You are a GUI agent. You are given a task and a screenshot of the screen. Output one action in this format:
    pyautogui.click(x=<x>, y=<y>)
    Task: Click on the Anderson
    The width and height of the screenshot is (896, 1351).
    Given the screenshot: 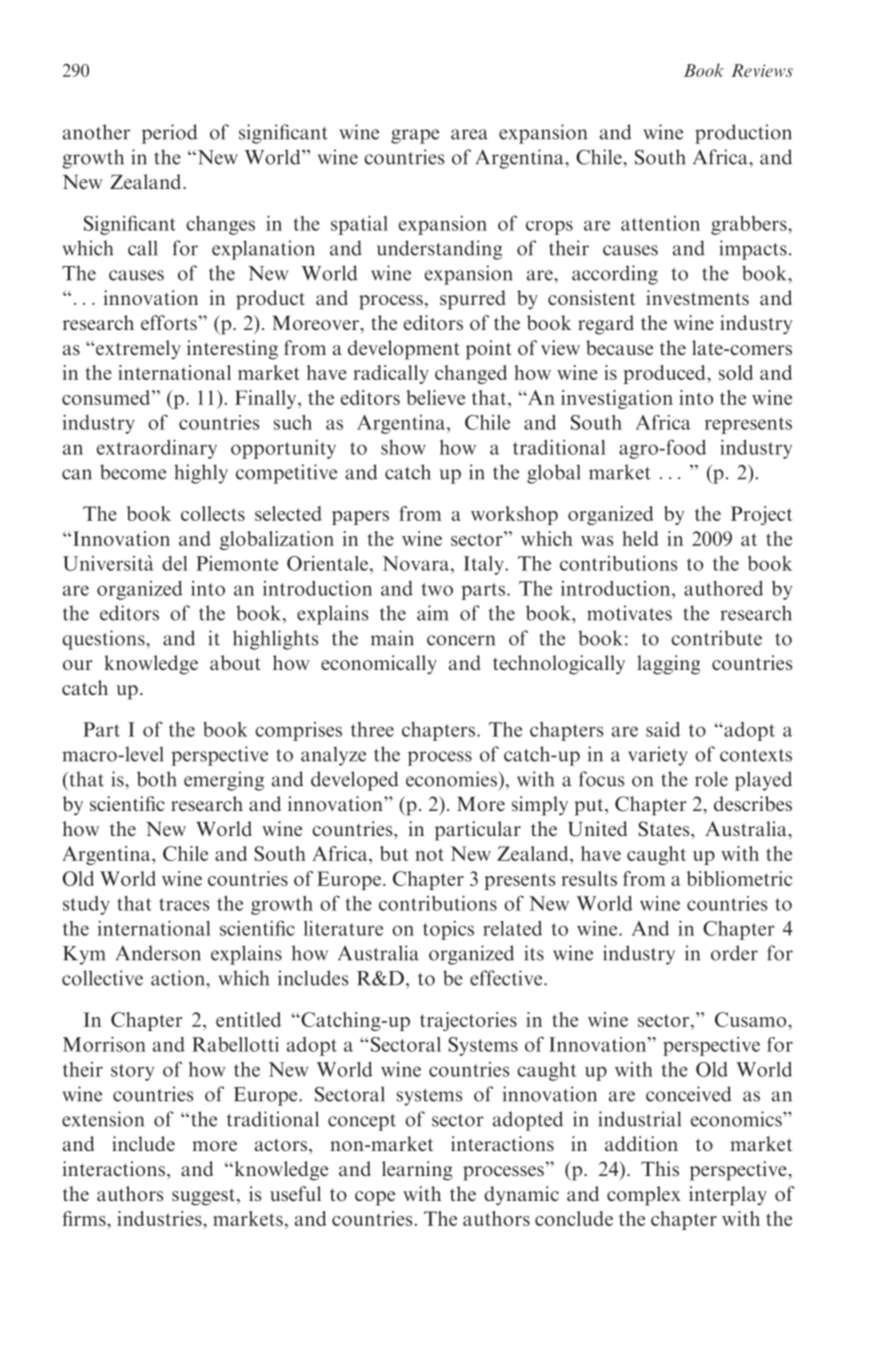 What is the action you would take?
    pyautogui.click(x=158, y=953)
